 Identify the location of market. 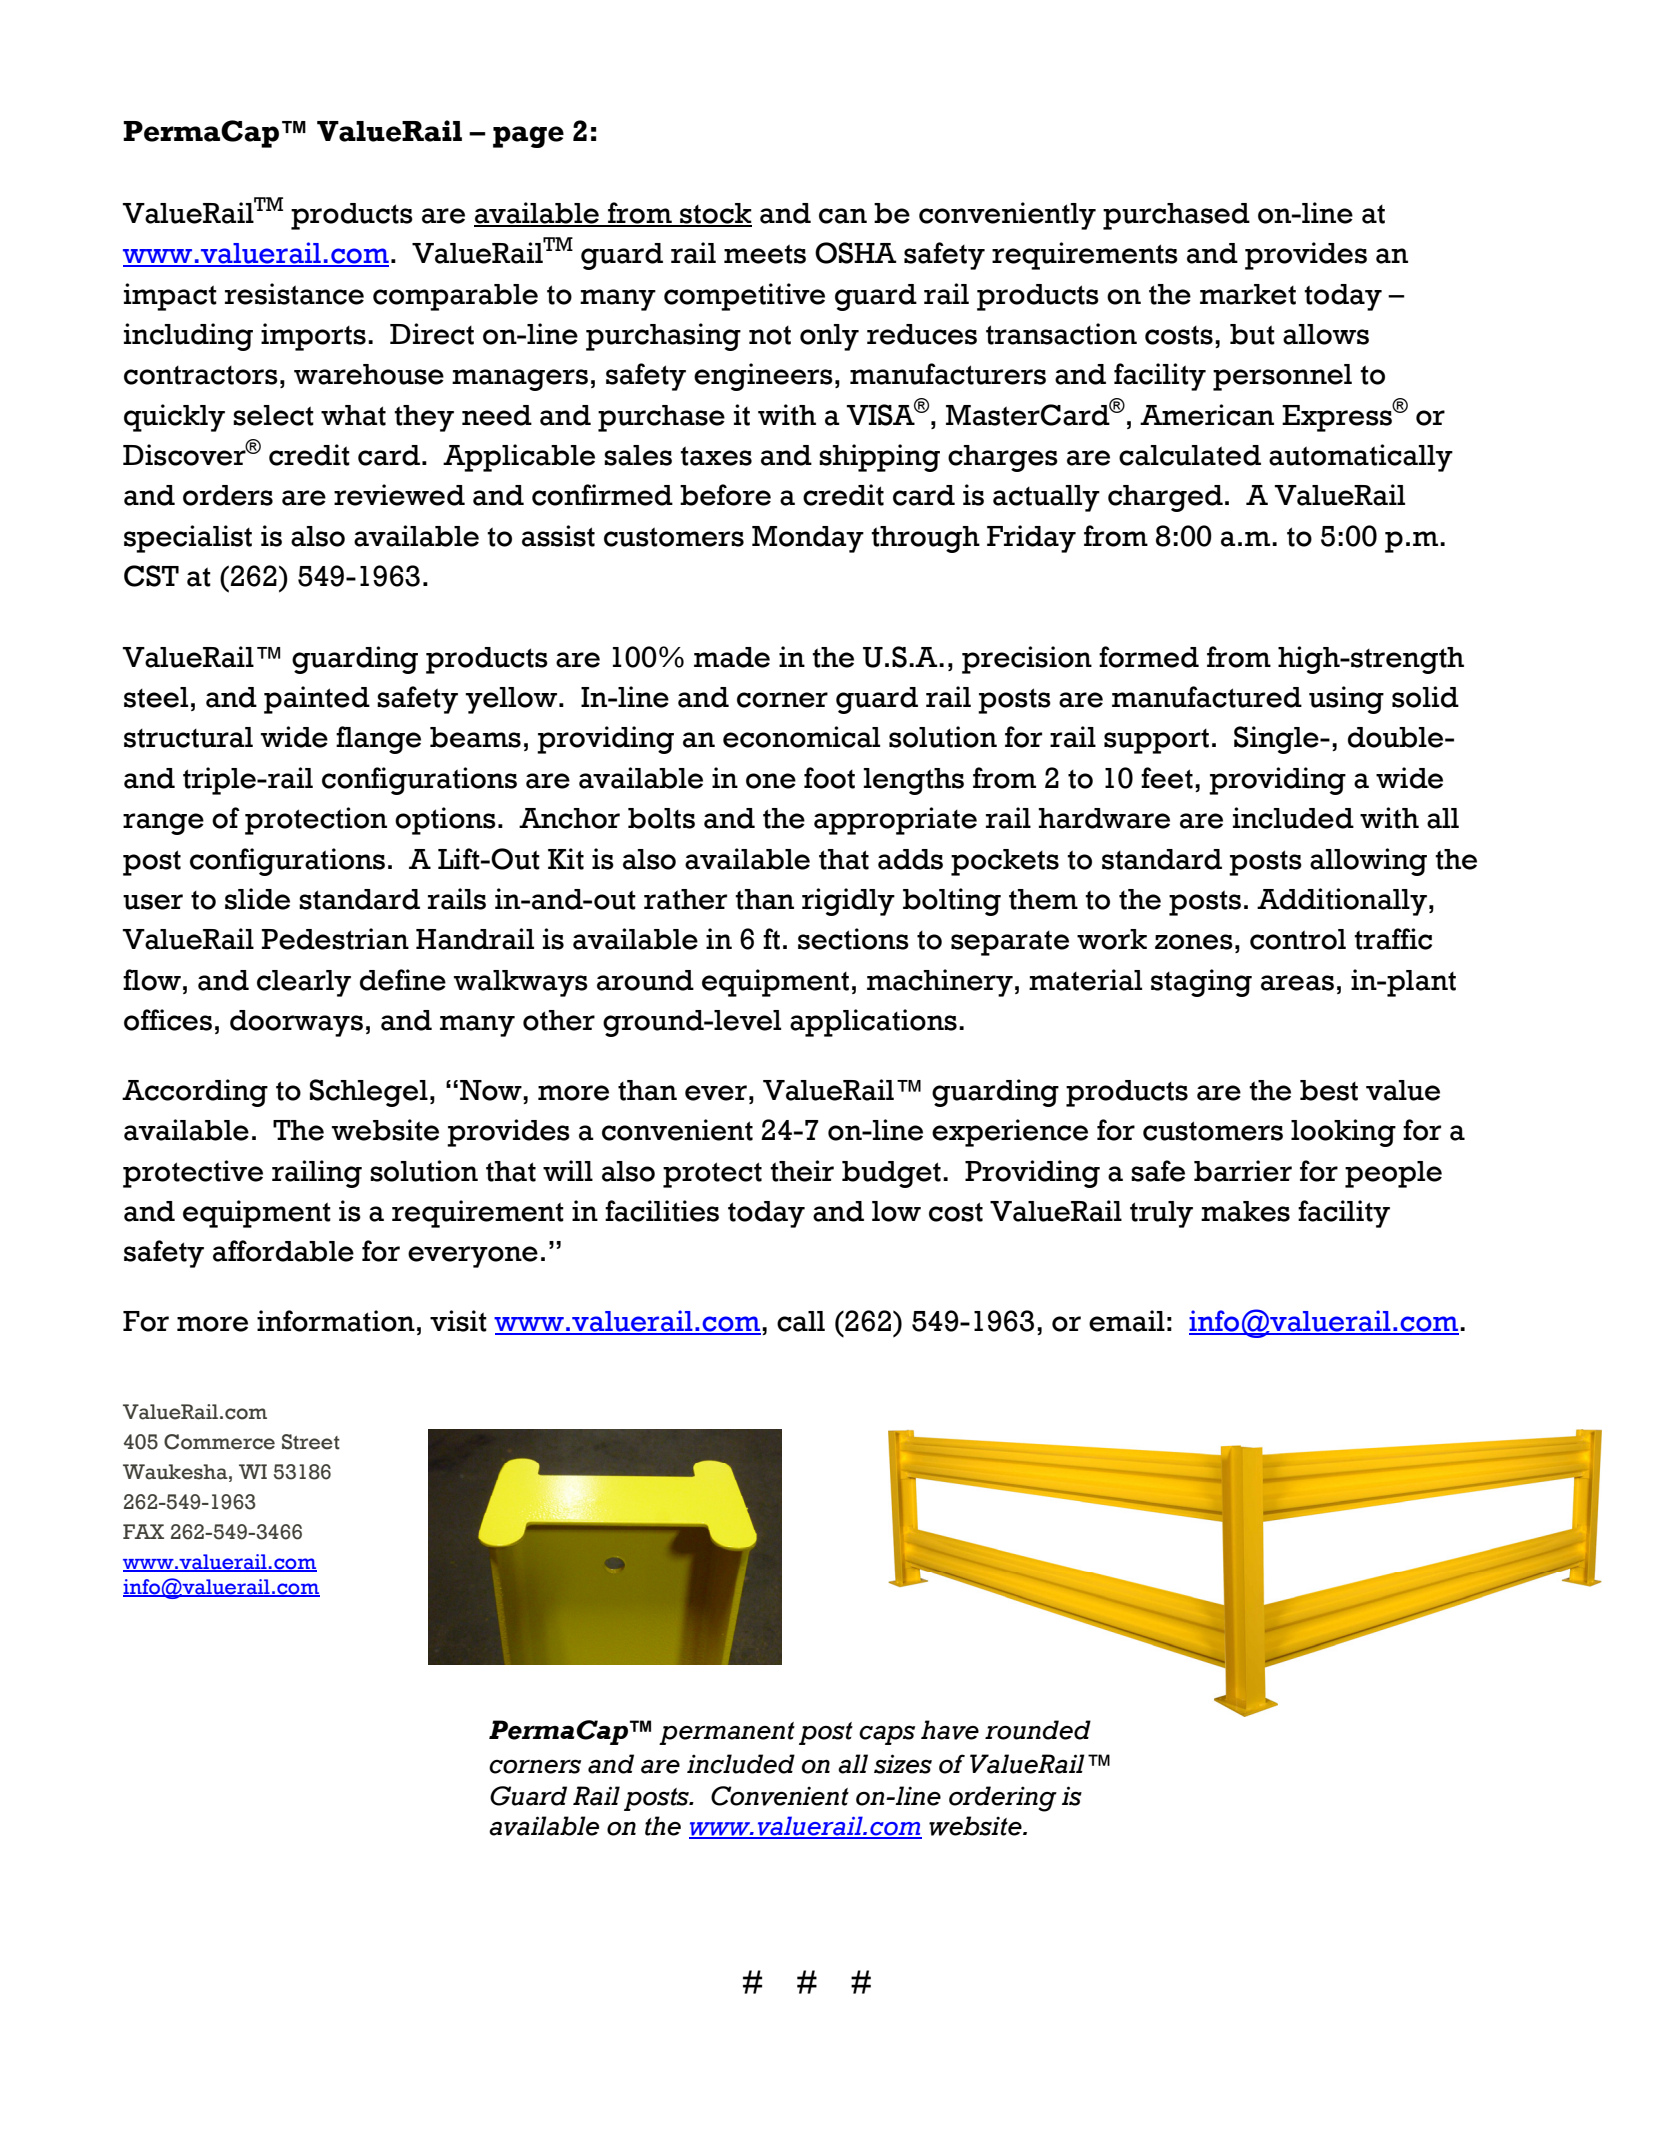
(1248, 294).
